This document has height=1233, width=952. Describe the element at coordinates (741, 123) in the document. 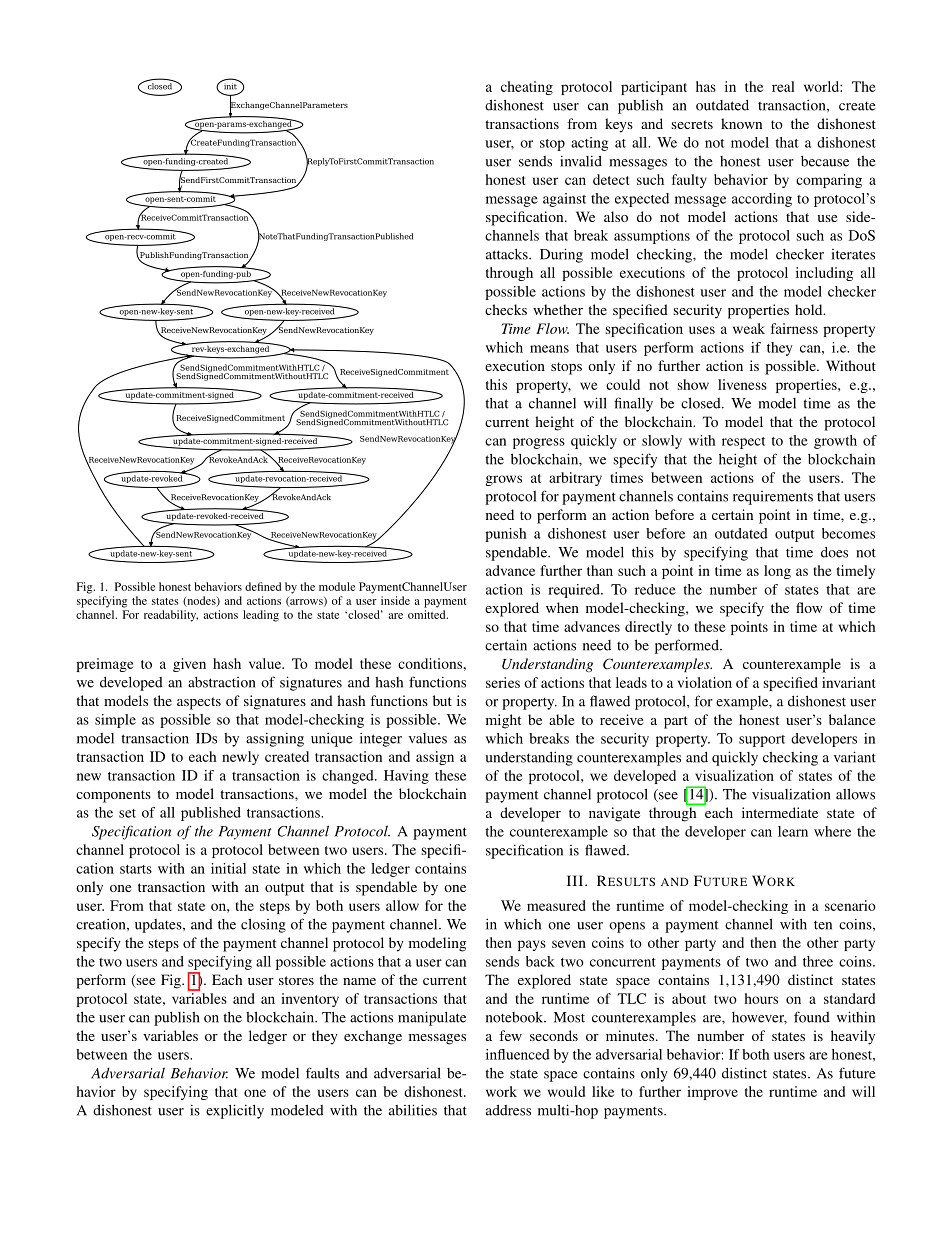

I see `known` at that location.
